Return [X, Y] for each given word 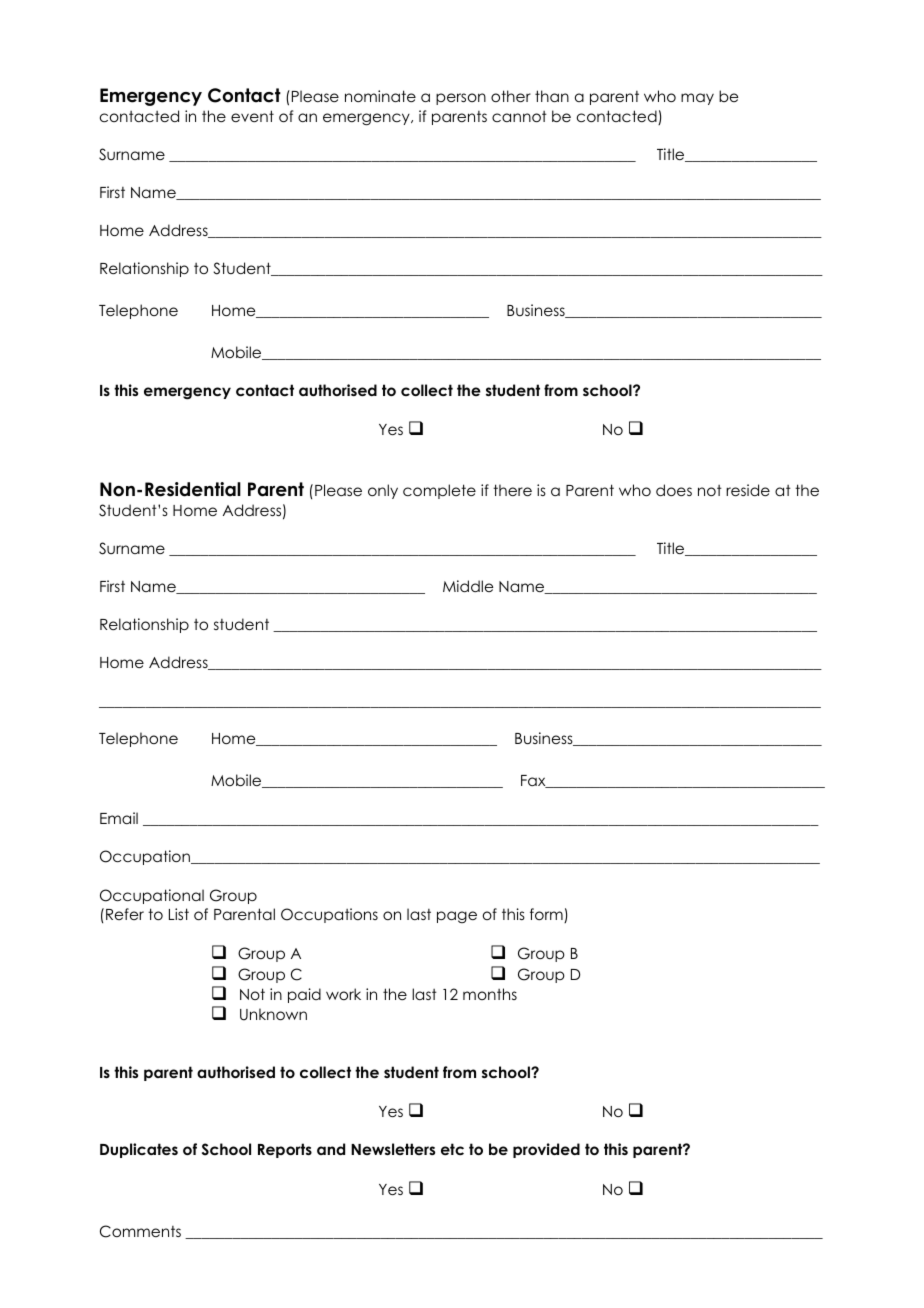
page [457, 917]
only [383, 491]
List [179, 914]
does [674, 490]
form [547, 915]
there [512, 490]
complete [439, 491]
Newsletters [393, 1149]
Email [119, 818]
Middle [468, 586]
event [252, 116]
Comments [140, 1231]
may [697, 99]
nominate [380, 96]
